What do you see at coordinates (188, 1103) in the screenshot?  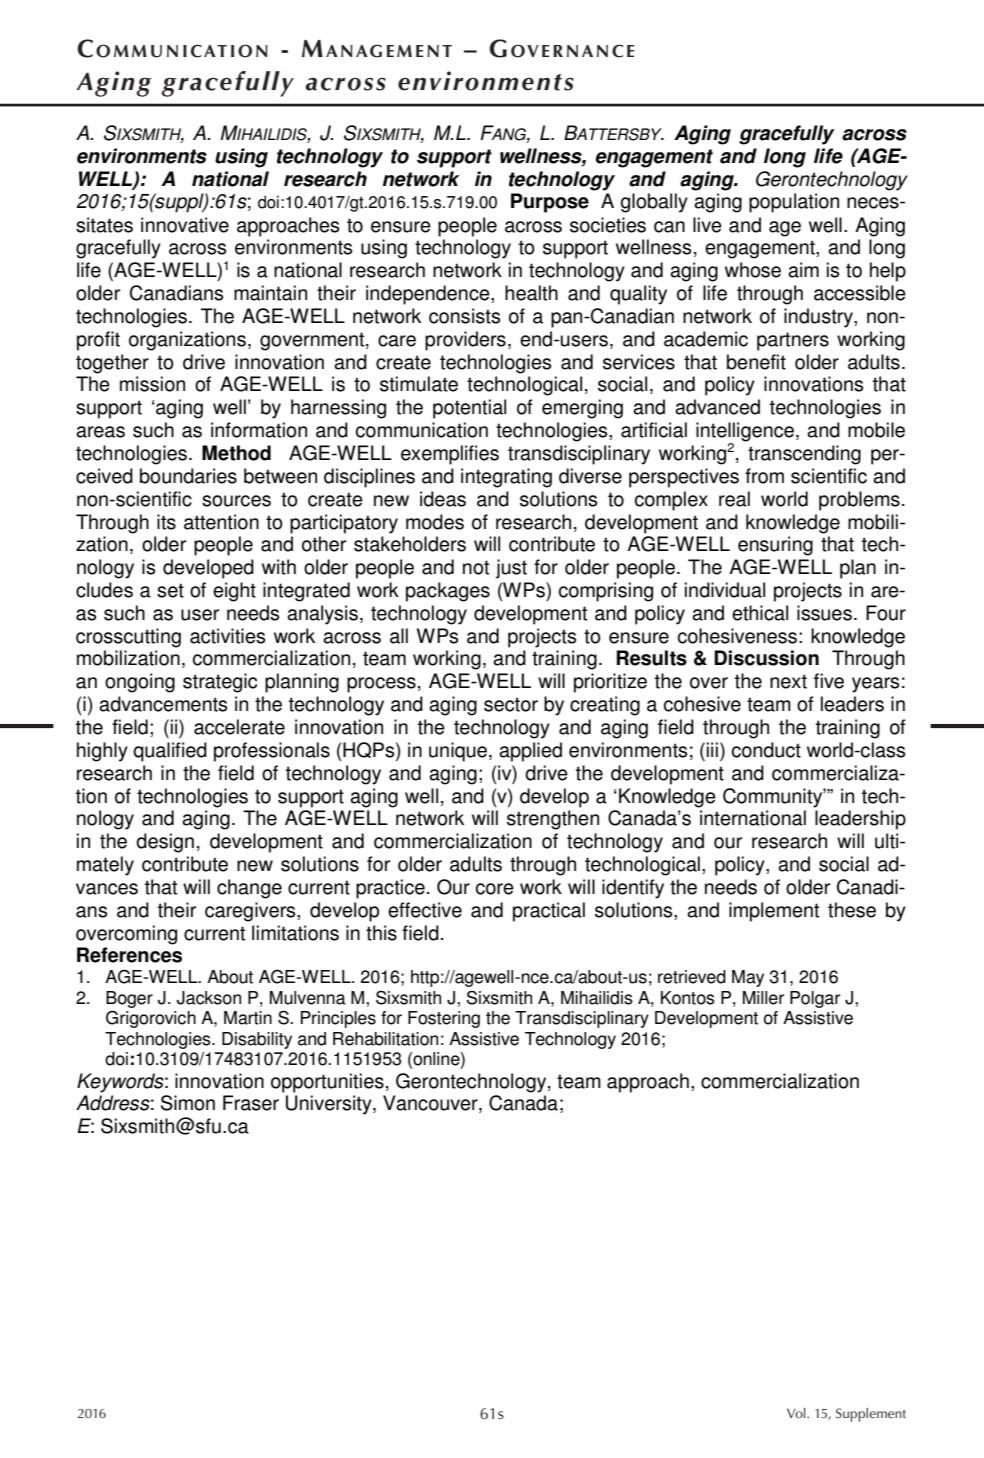 I see `Simon` at bounding box center [188, 1103].
